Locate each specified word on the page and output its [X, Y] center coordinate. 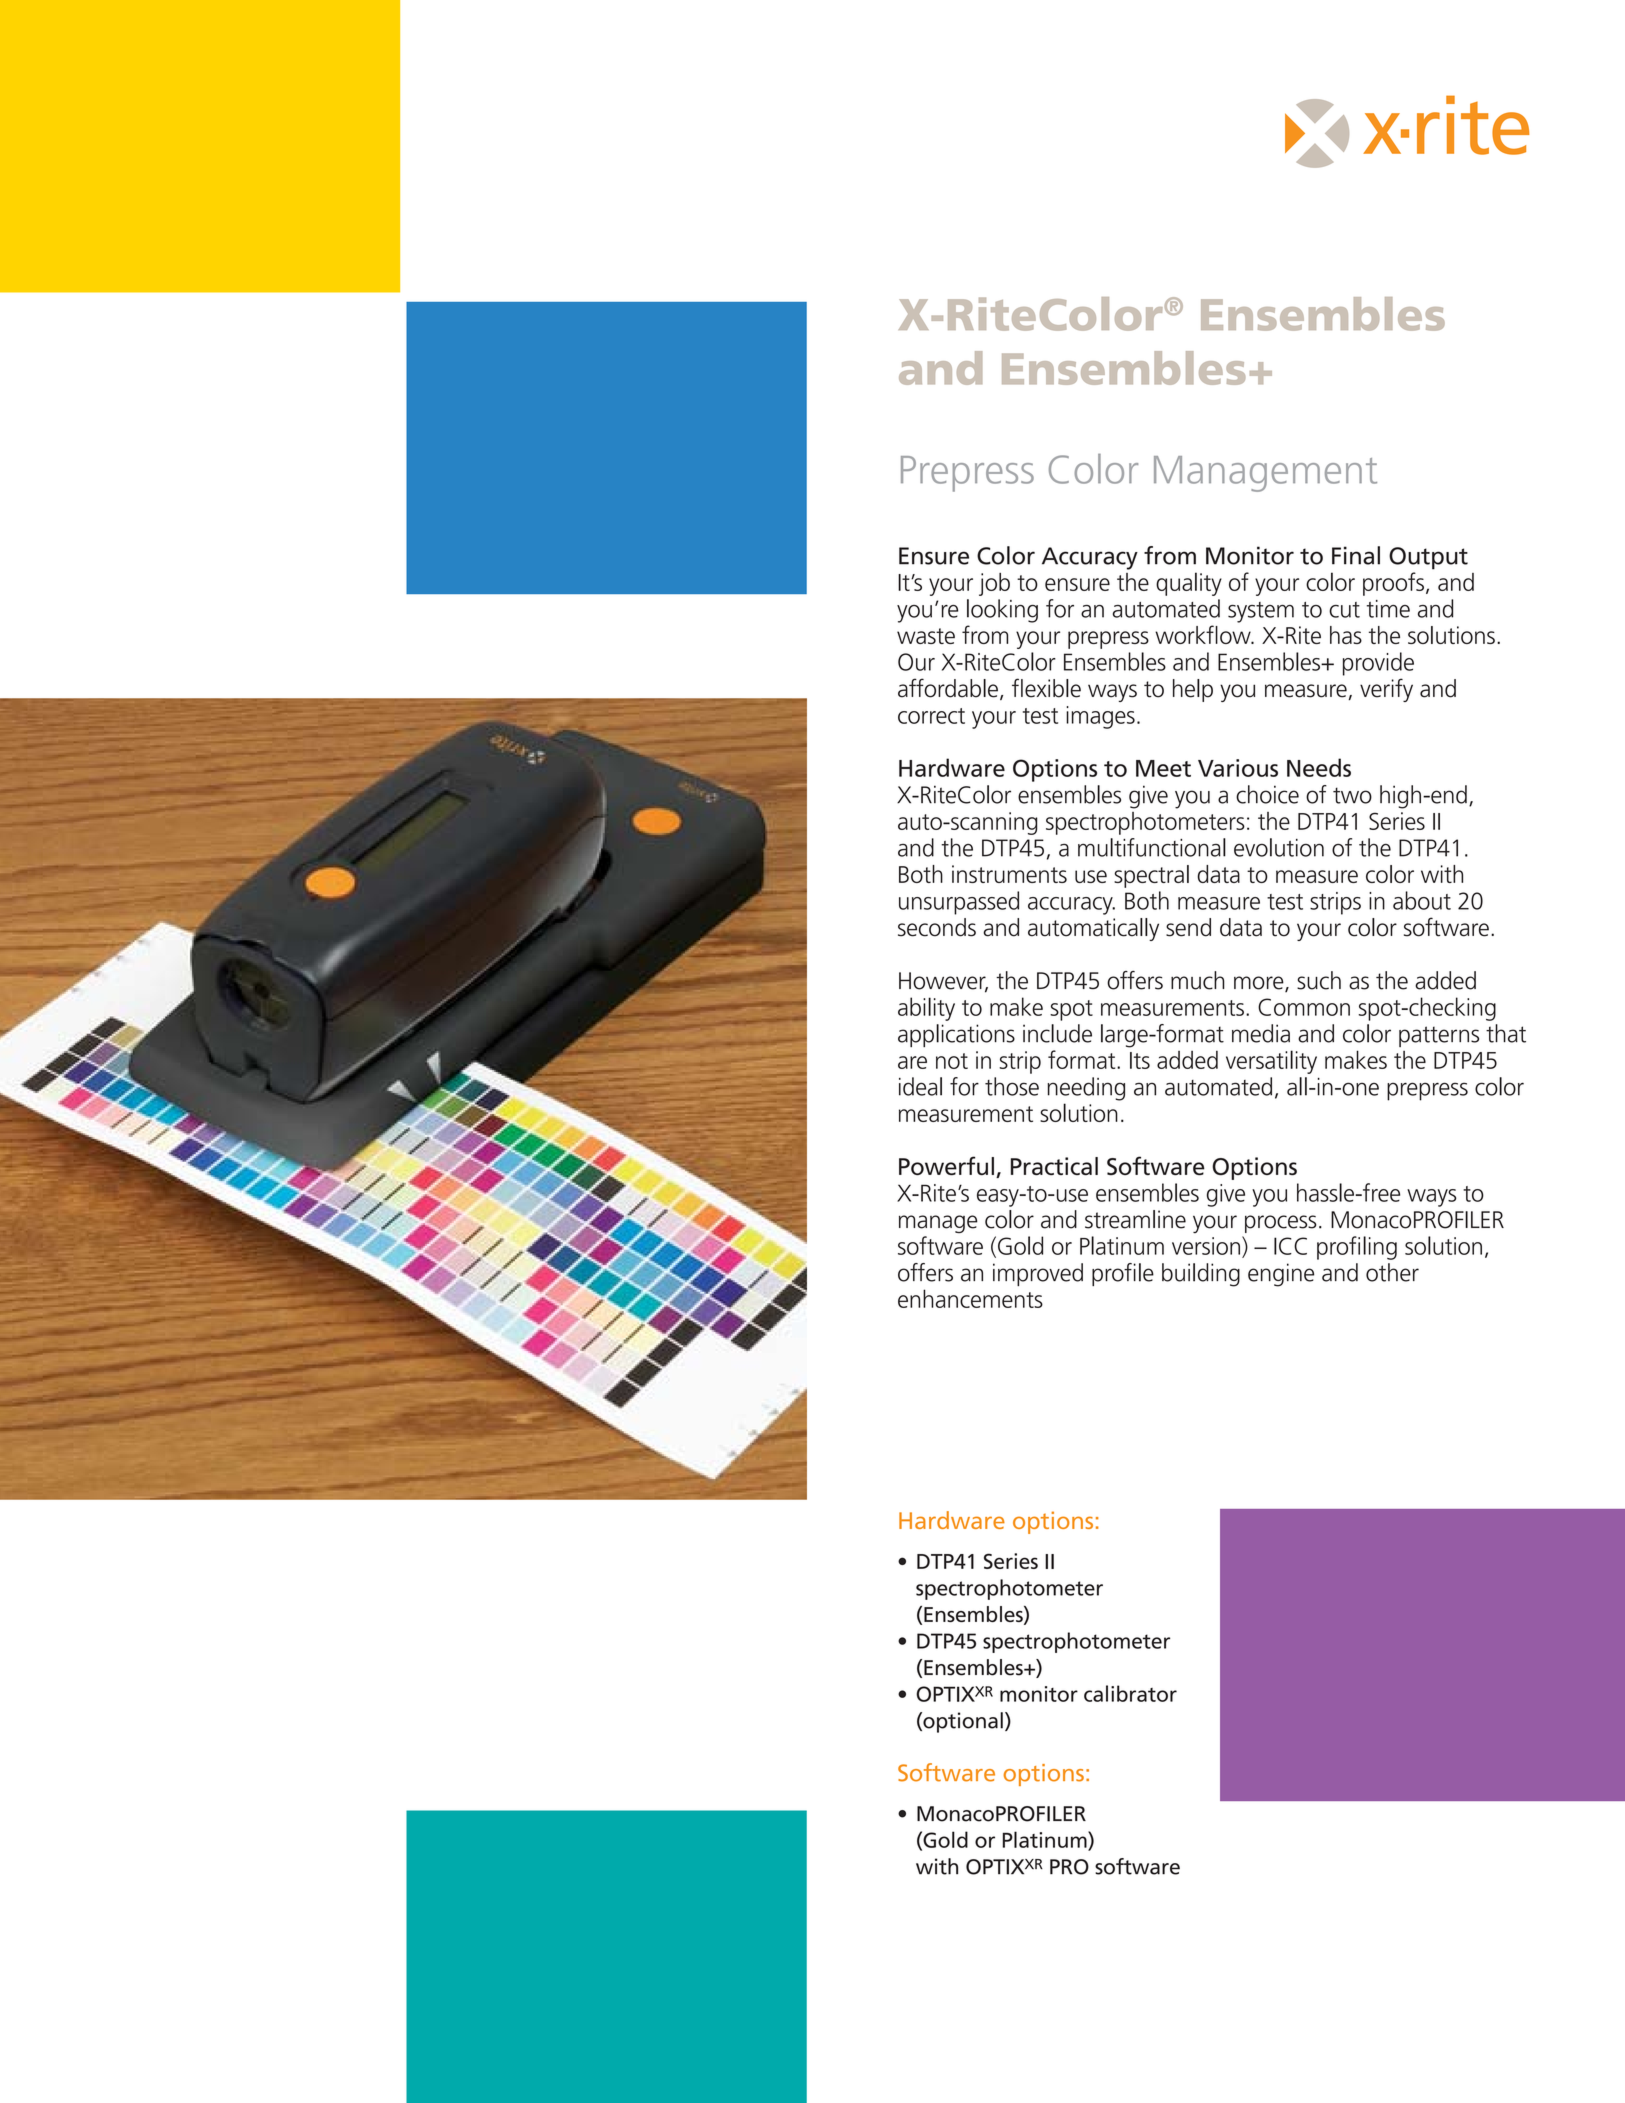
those [1012, 1086]
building [1201, 1275]
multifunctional [1152, 847]
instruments [1009, 874]
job [994, 584]
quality [1189, 584]
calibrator [1130, 1693]
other [1392, 1272]
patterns [1439, 1036]
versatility [1271, 1062]
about [1422, 900]
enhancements [970, 1298]
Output [1428, 558]
